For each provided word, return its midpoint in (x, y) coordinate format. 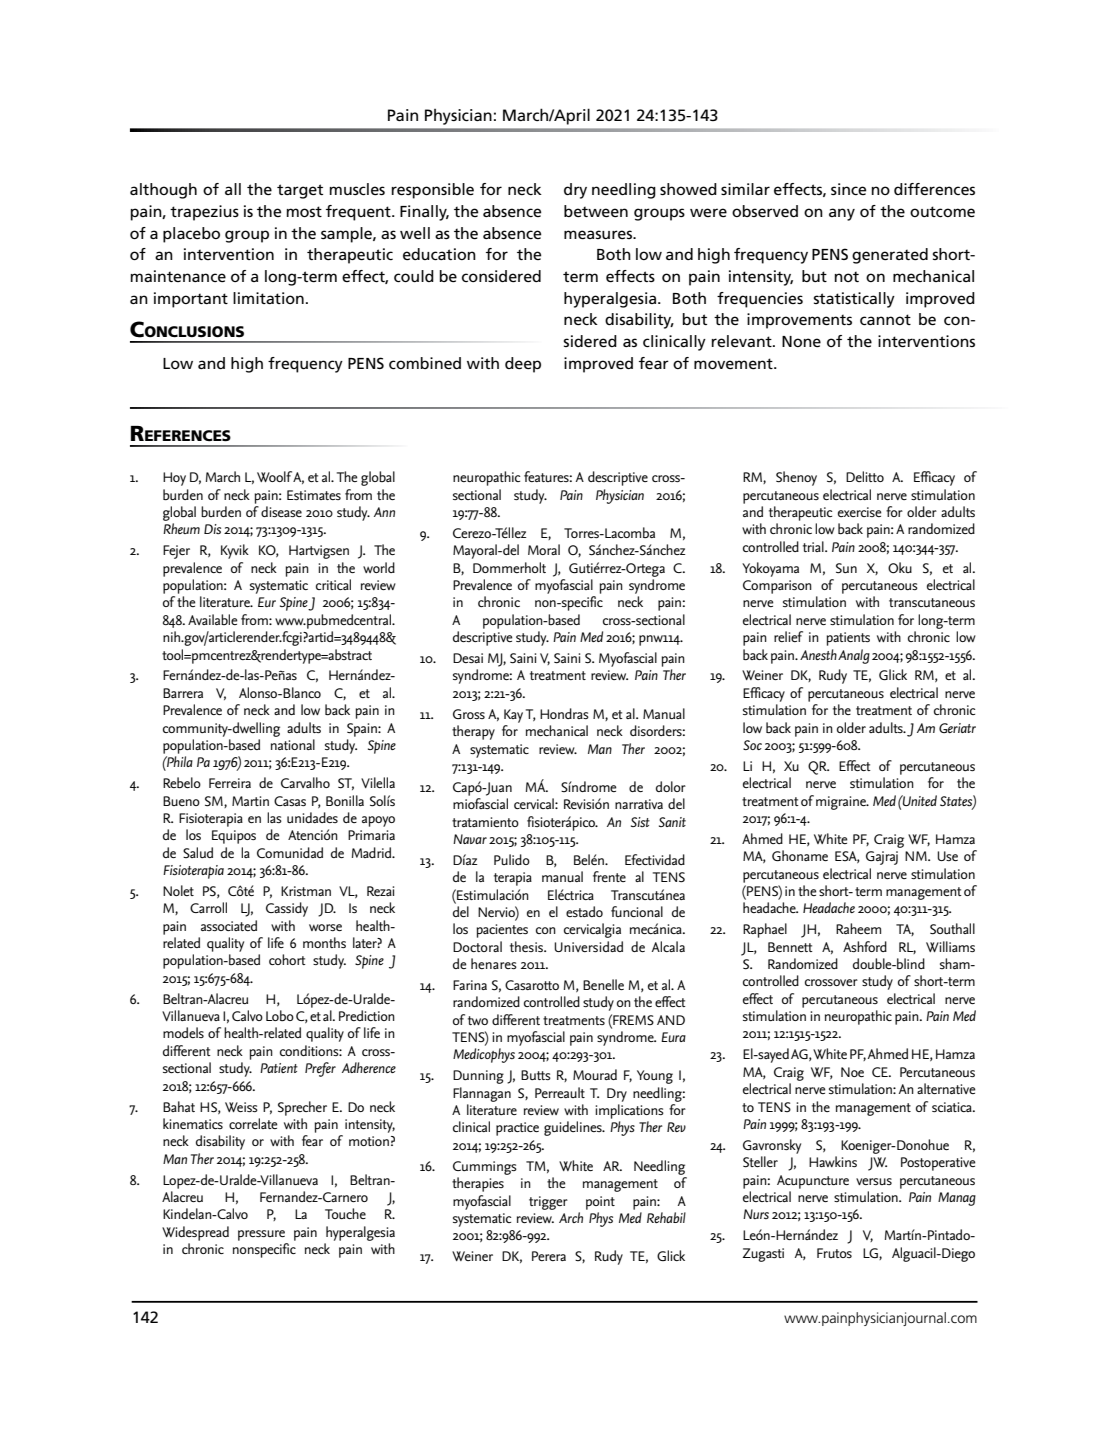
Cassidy (287, 909)
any (842, 214)
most (304, 211)
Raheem (858, 928)
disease (281, 511)
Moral (544, 549)
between (596, 211)
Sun (846, 568)
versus (874, 1181)
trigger (548, 1203)
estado (584, 911)
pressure (261, 1235)
